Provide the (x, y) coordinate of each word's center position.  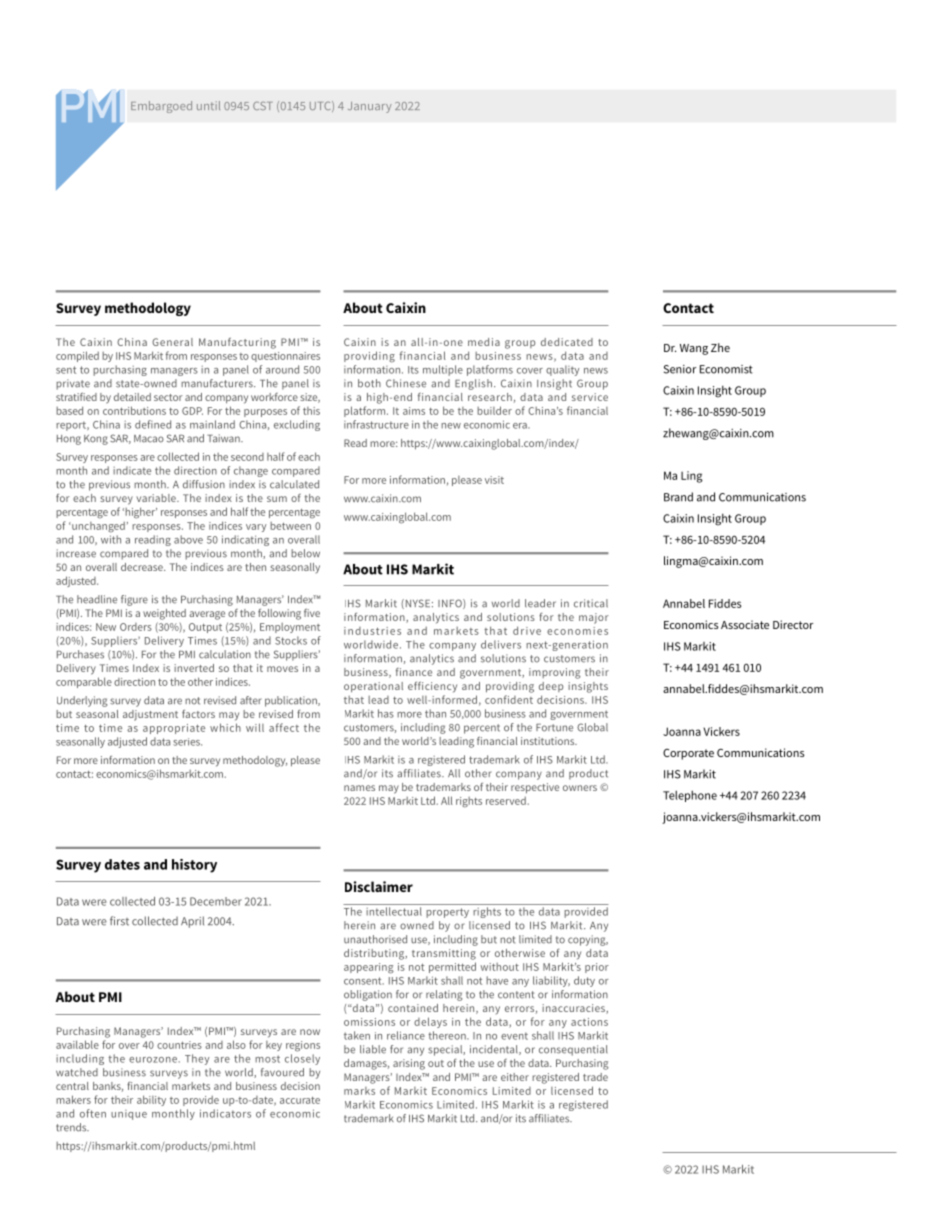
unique (129, 1115)
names (359, 788)
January (370, 107)
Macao (149, 439)
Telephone (690, 796)
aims (414, 411)
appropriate (174, 729)
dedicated (567, 342)
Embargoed (161, 107)
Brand (678, 497)
